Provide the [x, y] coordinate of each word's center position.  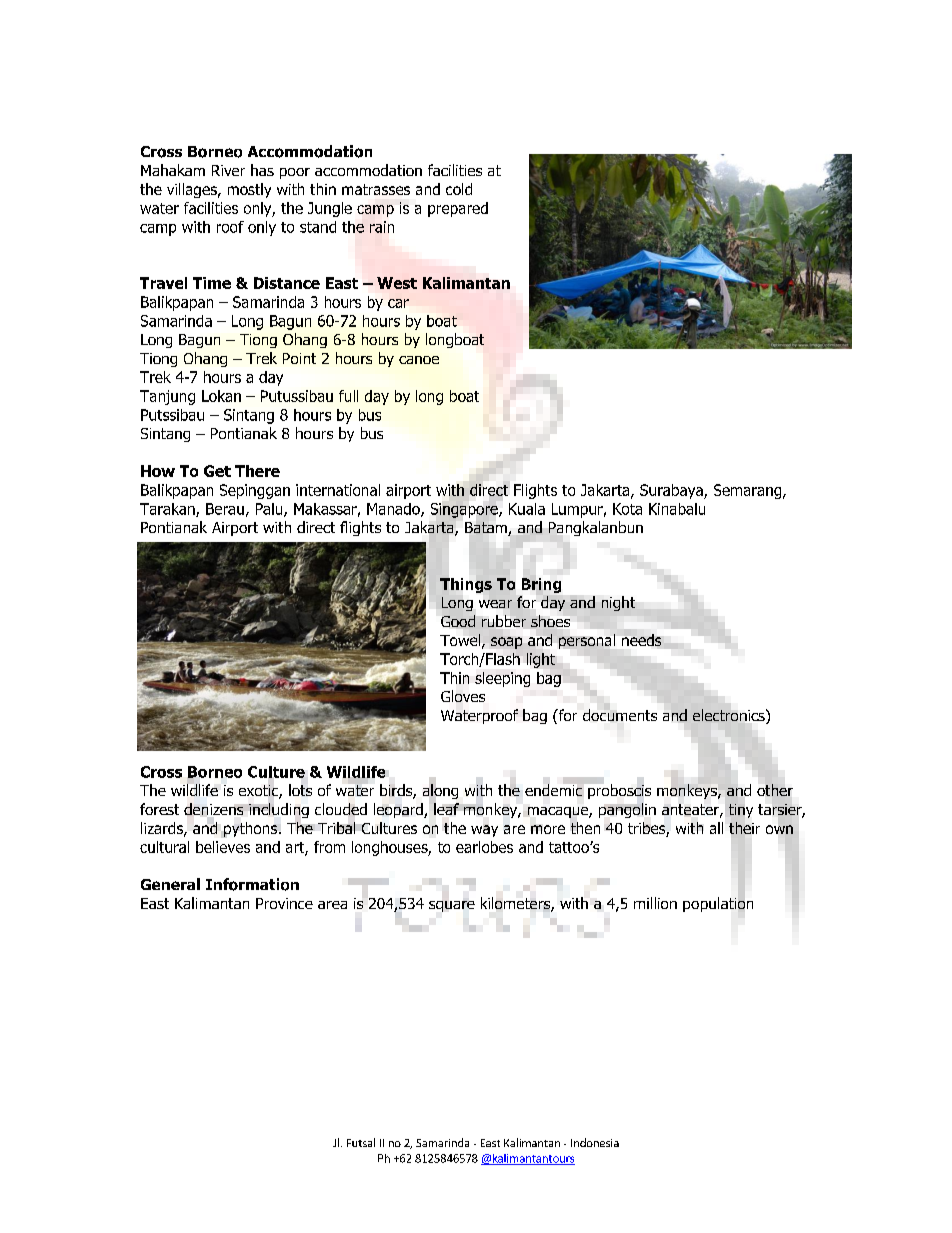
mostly [249, 190]
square [452, 906]
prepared [458, 209]
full [348, 396]
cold [459, 189]
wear [495, 604]
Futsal [361, 1142]
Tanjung [167, 397]
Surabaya [672, 491]
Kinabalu [677, 509]
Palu [270, 510]
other [775, 790]
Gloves [463, 696]
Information [252, 884]
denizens [213, 809]
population [718, 903]
